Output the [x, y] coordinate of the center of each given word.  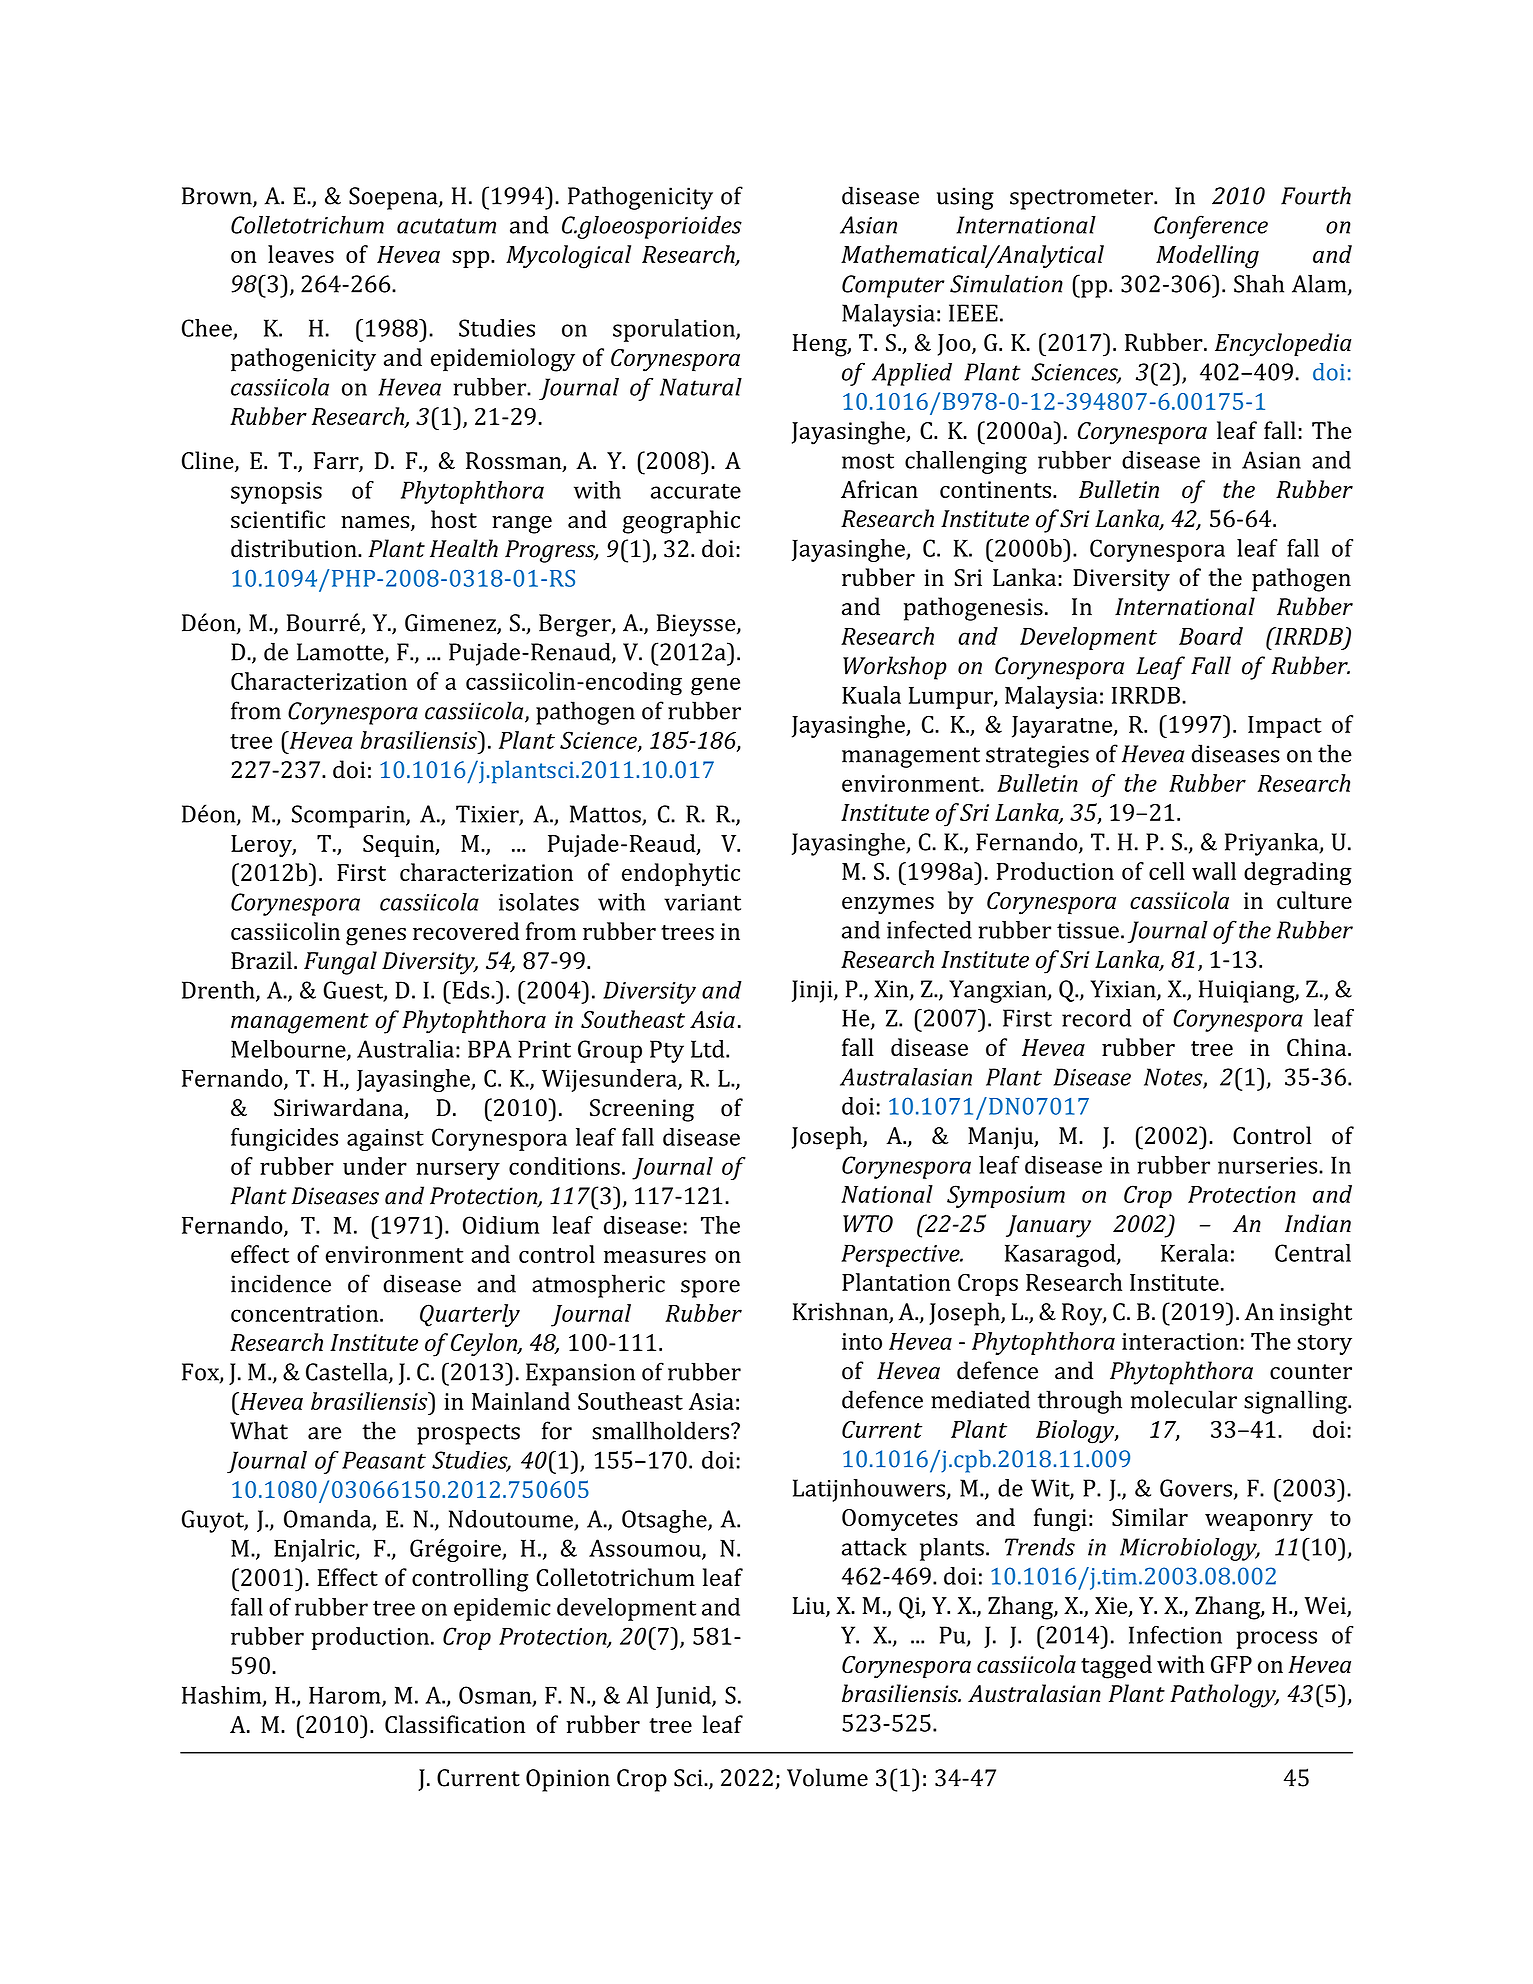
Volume [827, 1777]
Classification [455, 1724]
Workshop [895, 668]
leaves [301, 254]
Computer [893, 286]
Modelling [1207, 257]
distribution [295, 548]
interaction [1180, 1341]
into [862, 1341]
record [1096, 1018]
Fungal [340, 963]
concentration [306, 1313]
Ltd [709, 1049]
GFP [1231, 1664]
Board [1211, 636]
